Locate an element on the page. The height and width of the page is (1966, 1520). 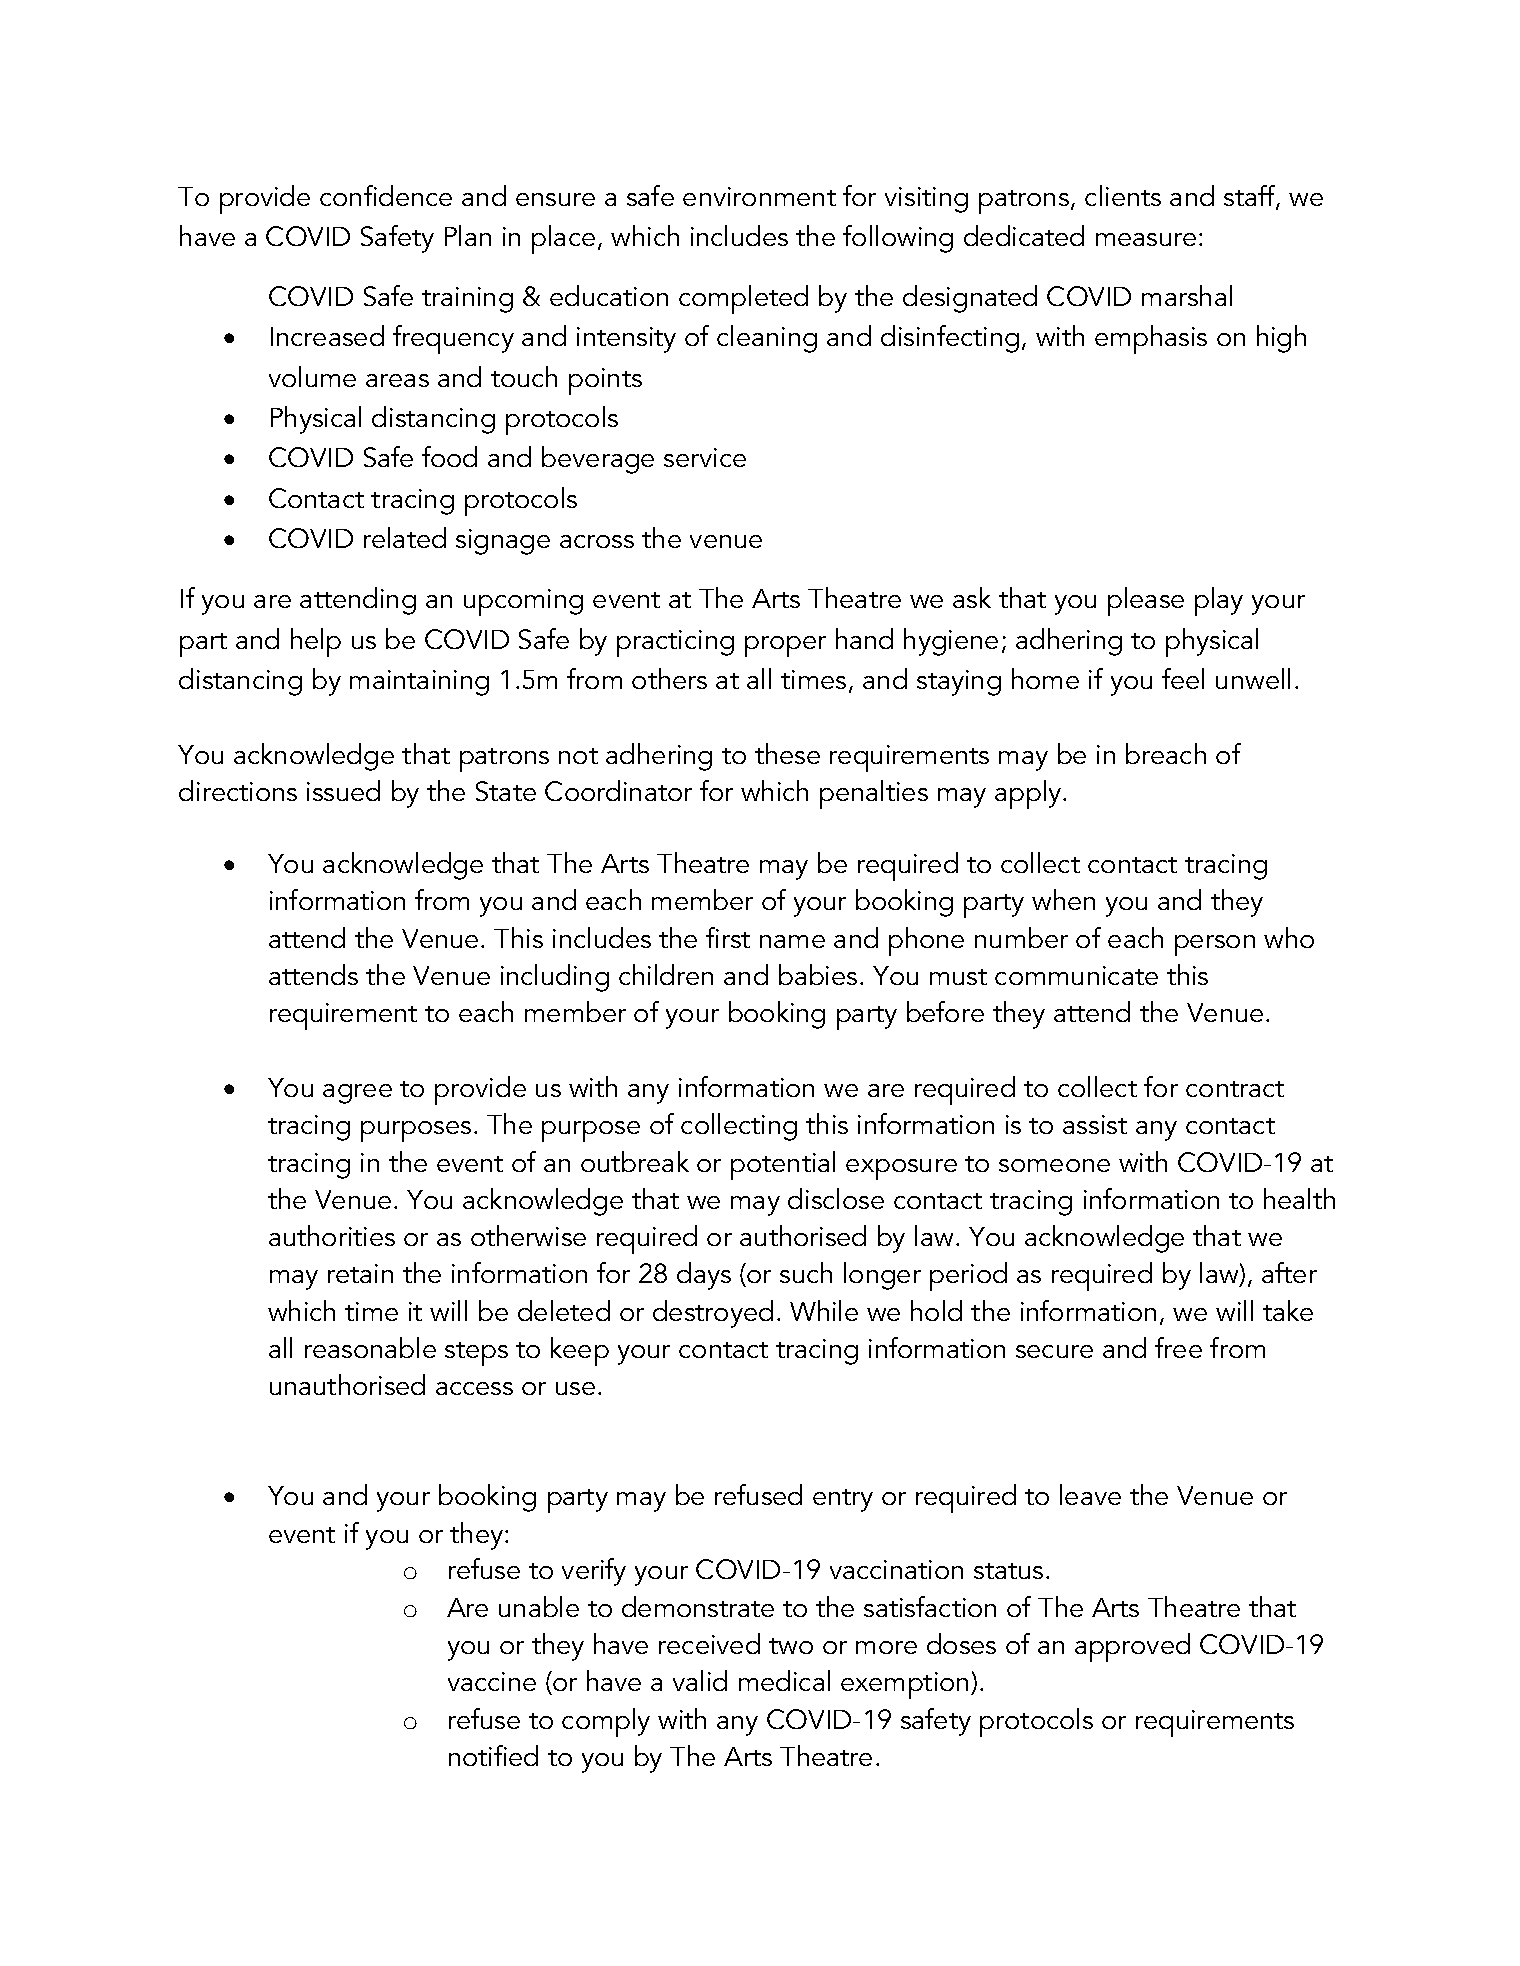
potential is located at coordinates (783, 1165).
